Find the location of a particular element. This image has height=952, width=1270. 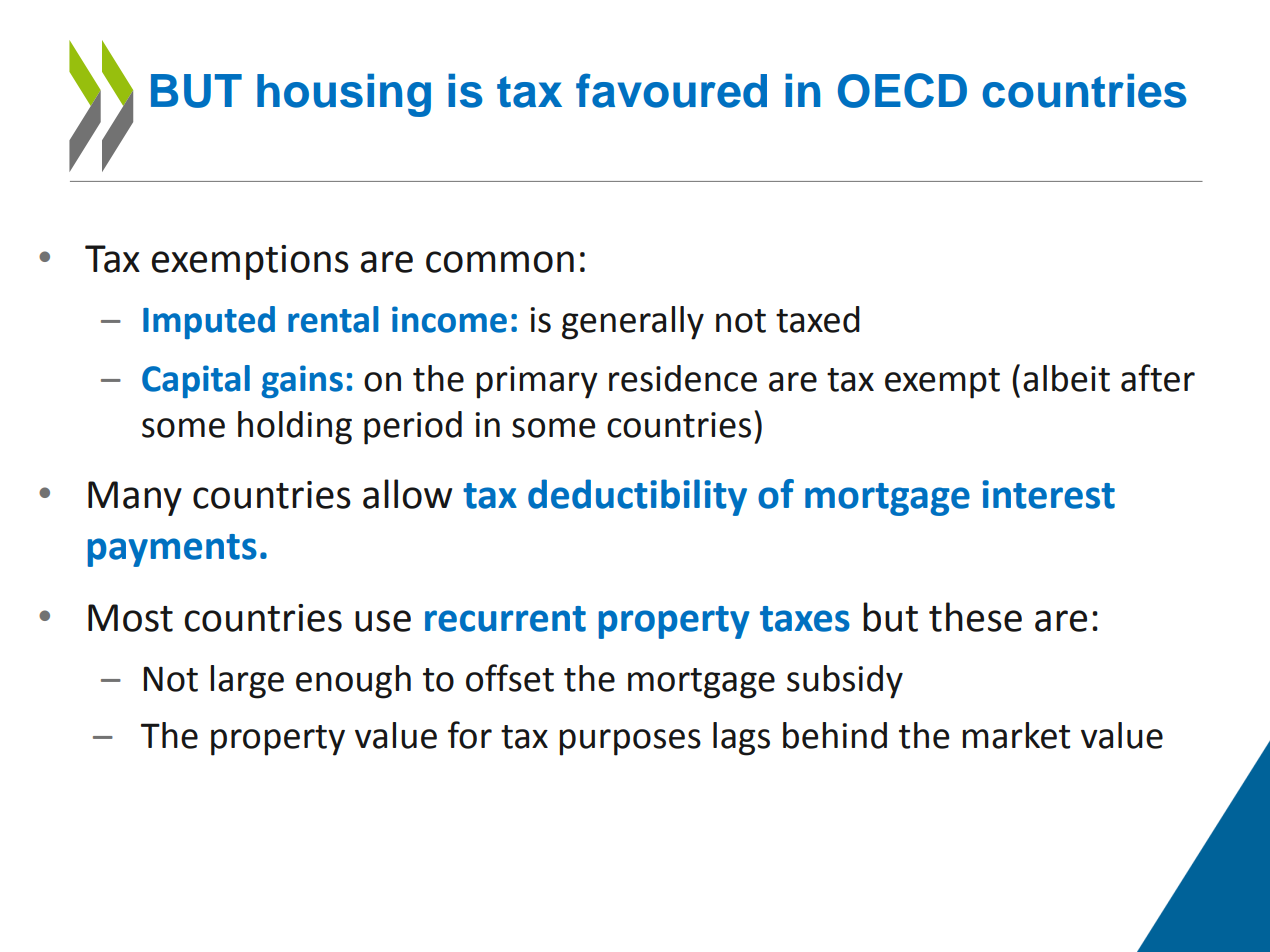

gains is located at coordinates (302, 381).
